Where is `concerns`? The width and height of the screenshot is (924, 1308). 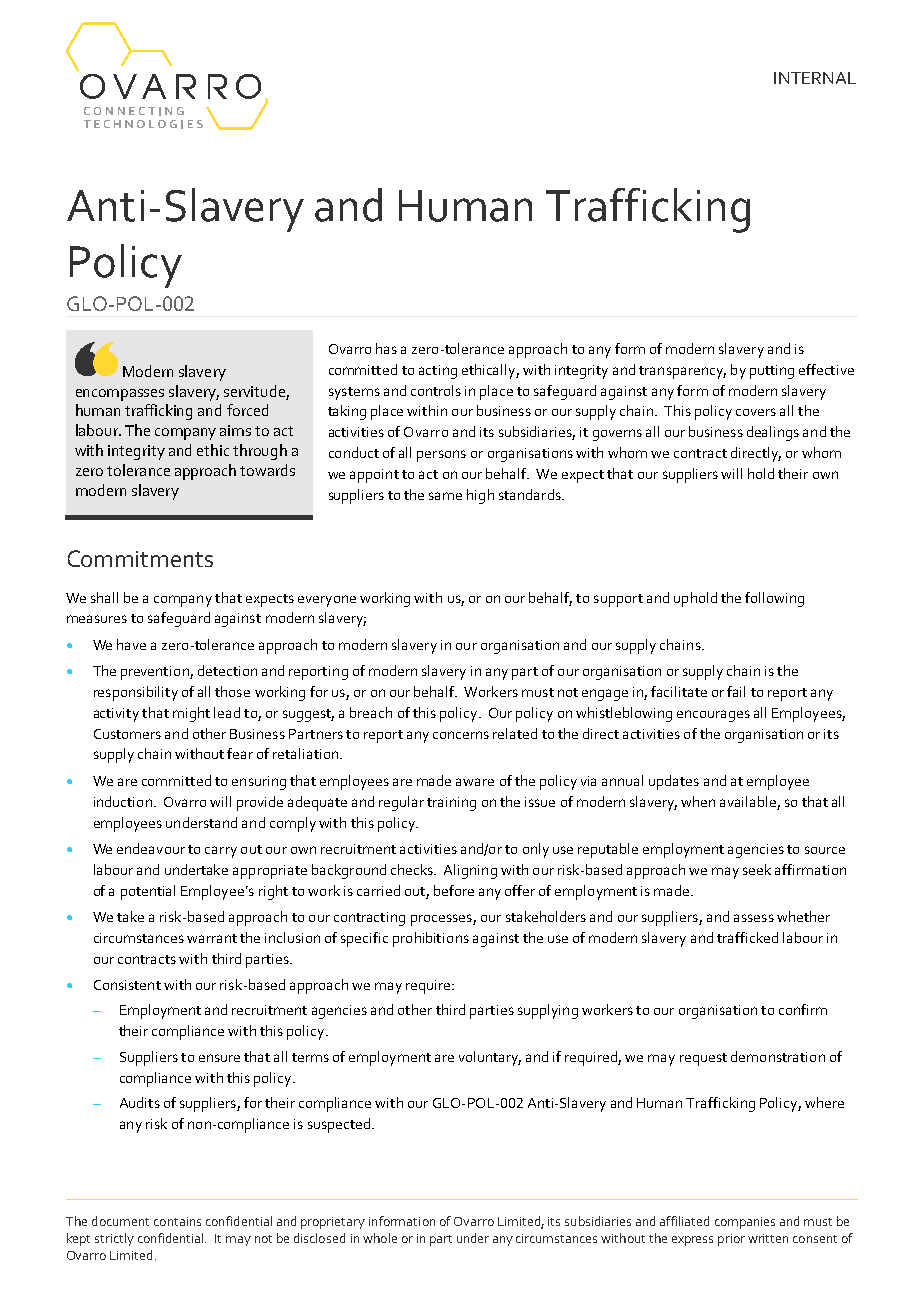
concerns is located at coordinates (461, 735).
